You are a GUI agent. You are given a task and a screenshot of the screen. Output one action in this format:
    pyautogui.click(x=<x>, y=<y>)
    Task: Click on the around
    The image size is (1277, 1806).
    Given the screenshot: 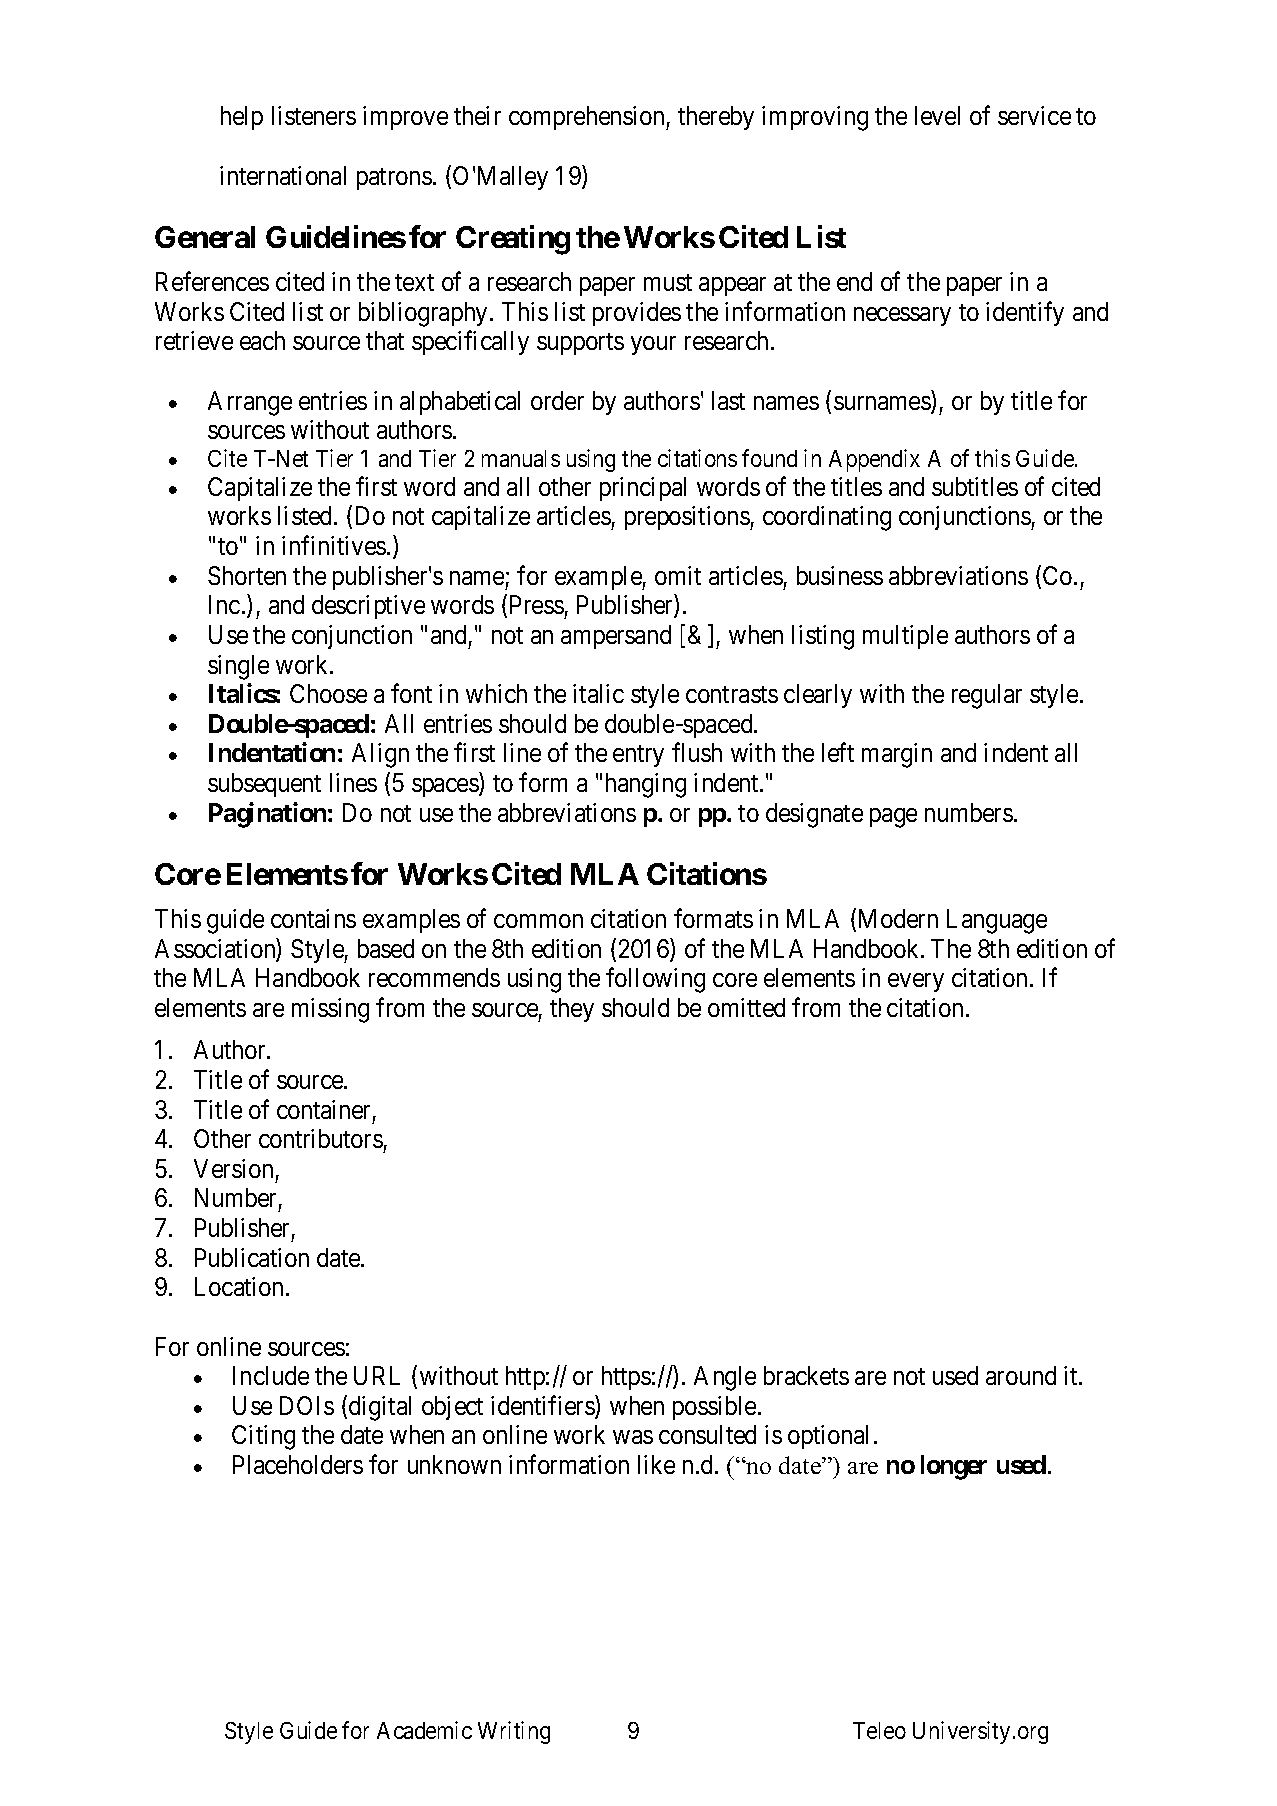 What is the action you would take?
    pyautogui.click(x=1021, y=1375)
